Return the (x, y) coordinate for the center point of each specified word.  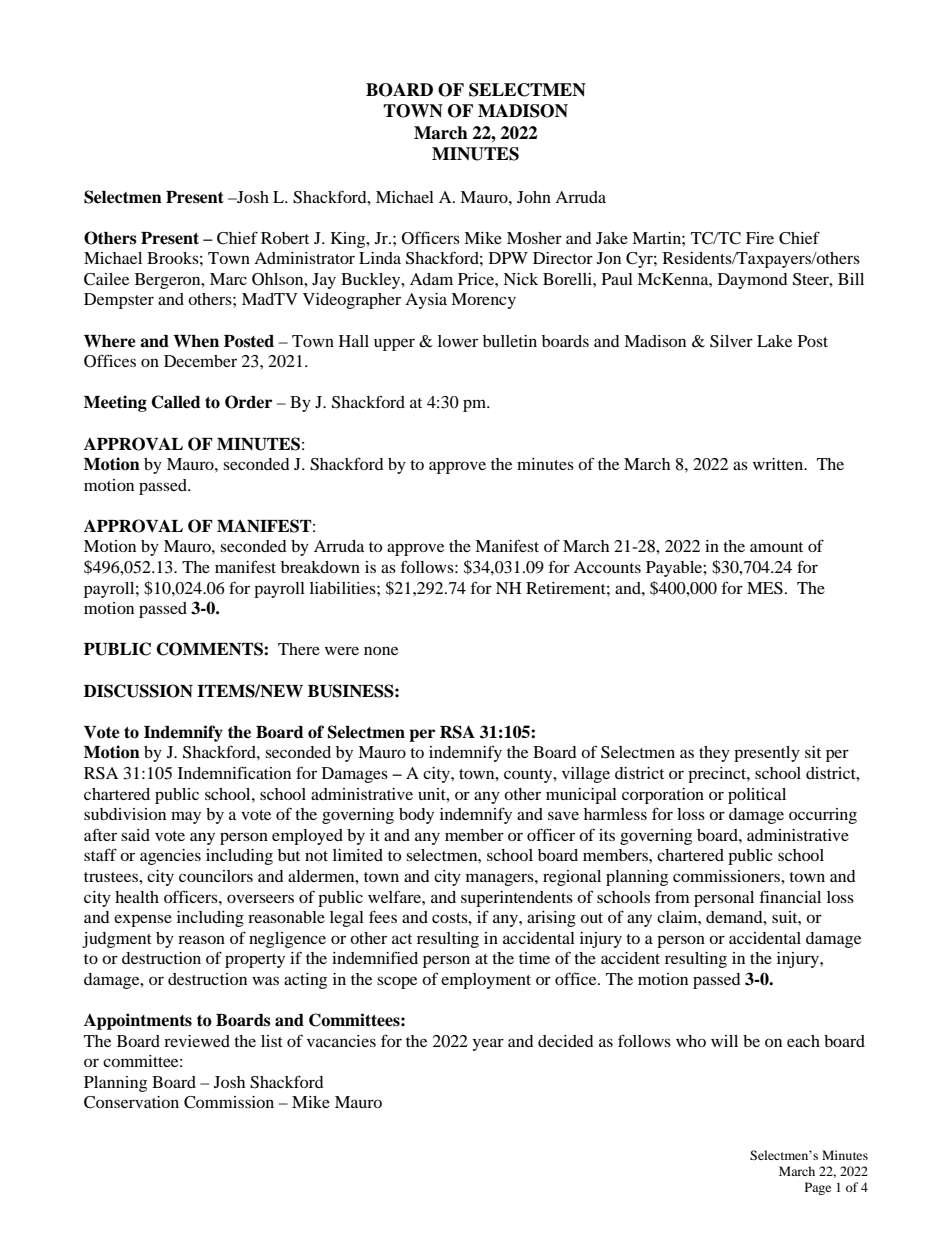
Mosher (534, 238)
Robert (285, 238)
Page (818, 1188)
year (488, 1044)
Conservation (131, 1102)
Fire (760, 238)
